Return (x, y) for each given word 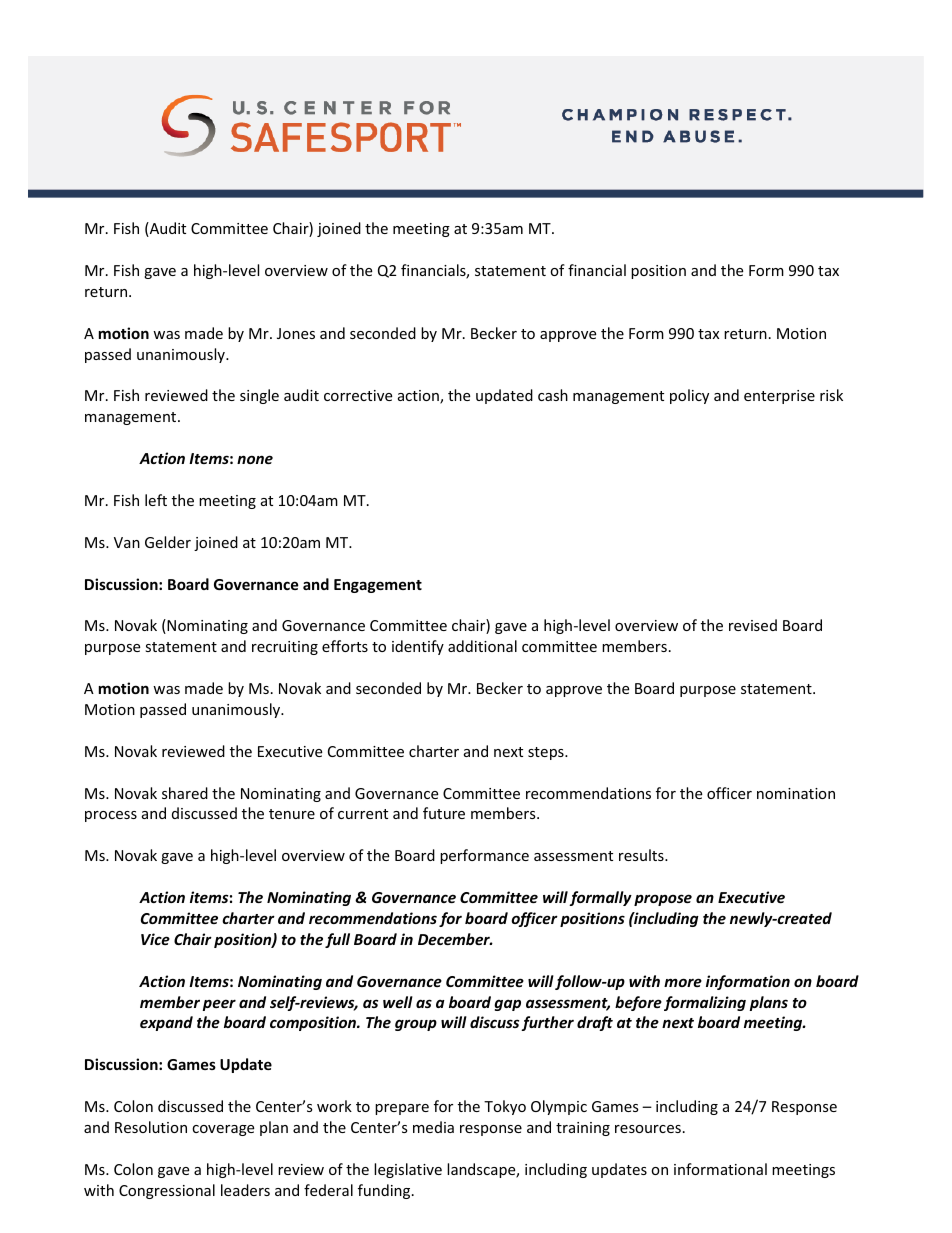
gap (507, 1005)
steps (547, 753)
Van (127, 542)
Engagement (378, 586)
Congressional (167, 1191)
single (259, 396)
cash (553, 395)
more (683, 982)
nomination (796, 793)
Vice (155, 939)
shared (185, 793)
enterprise (779, 397)
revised (753, 625)
